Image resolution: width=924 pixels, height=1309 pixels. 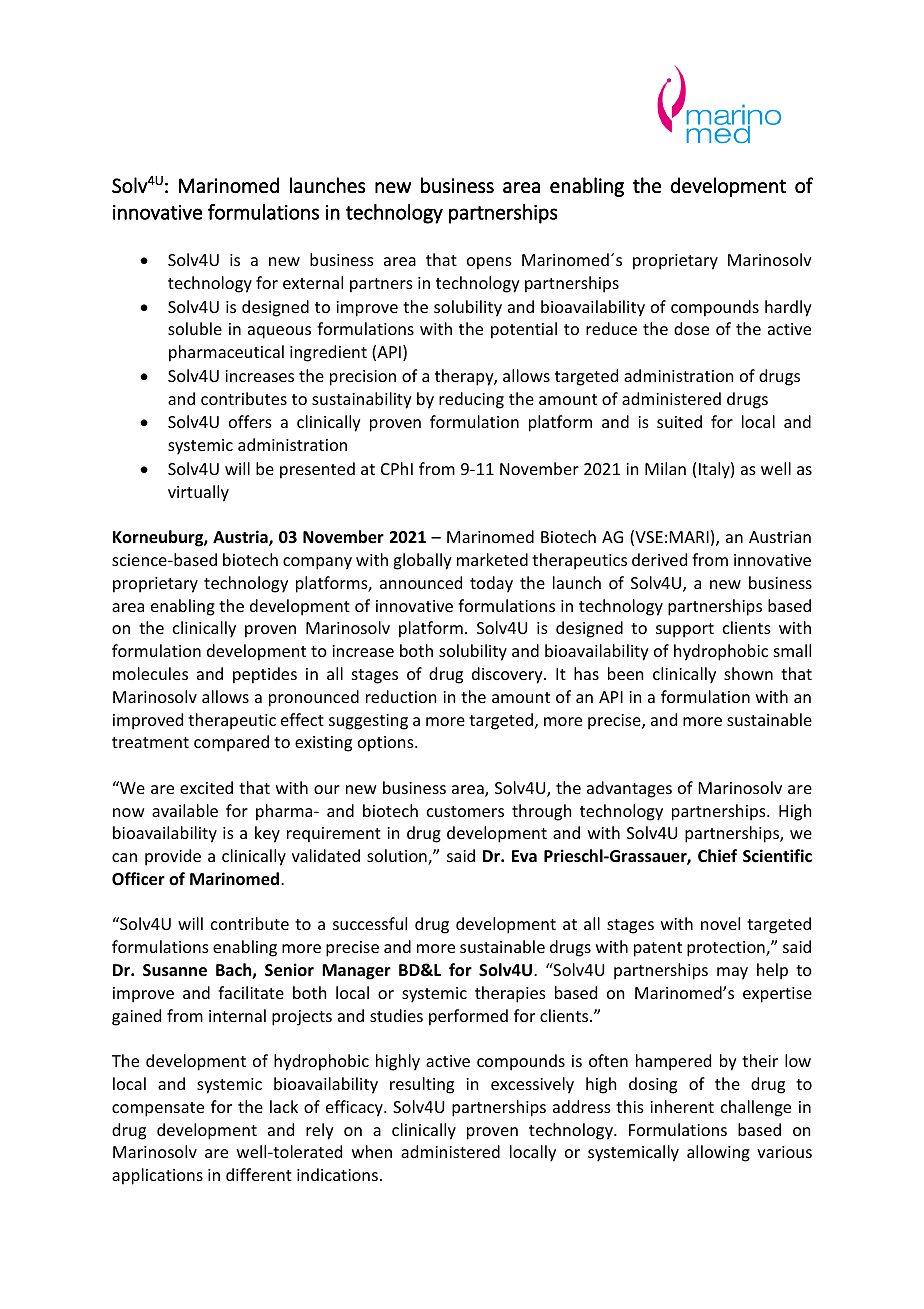 I want to click on company, so click(x=317, y=563).
